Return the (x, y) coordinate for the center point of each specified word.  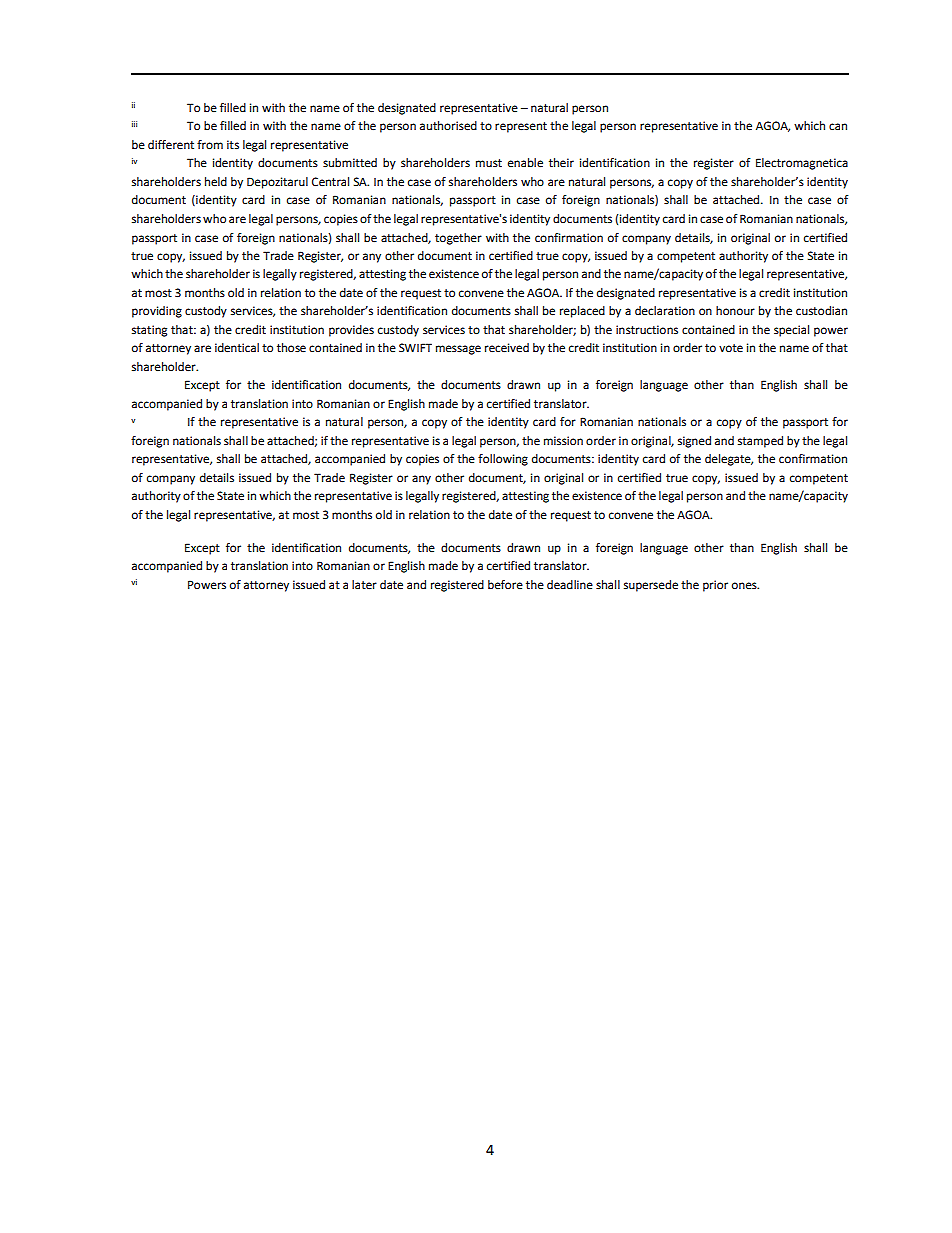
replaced (582, 312)
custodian (821, 311)
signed (694, 442)
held (216, 182)
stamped (760, 442)
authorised (448, 126)
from (210, 145)
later (364, 585)
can (838, 126)
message (458, 350)
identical (237, 348)
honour (735, 311)
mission (563, 441)
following (503, 460)
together (458, 239)
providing (157, 312)
